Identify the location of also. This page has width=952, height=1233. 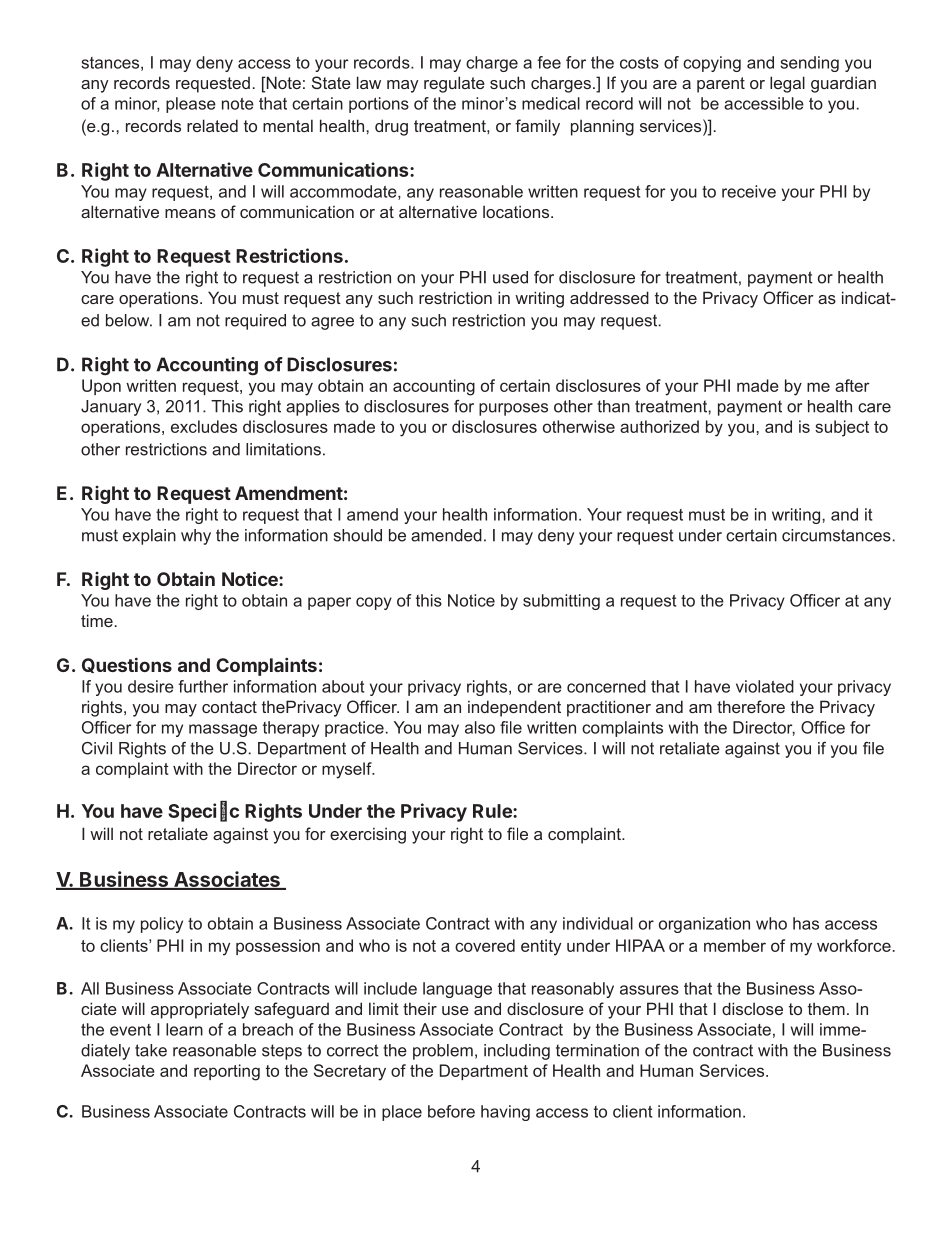
(480, 727).
